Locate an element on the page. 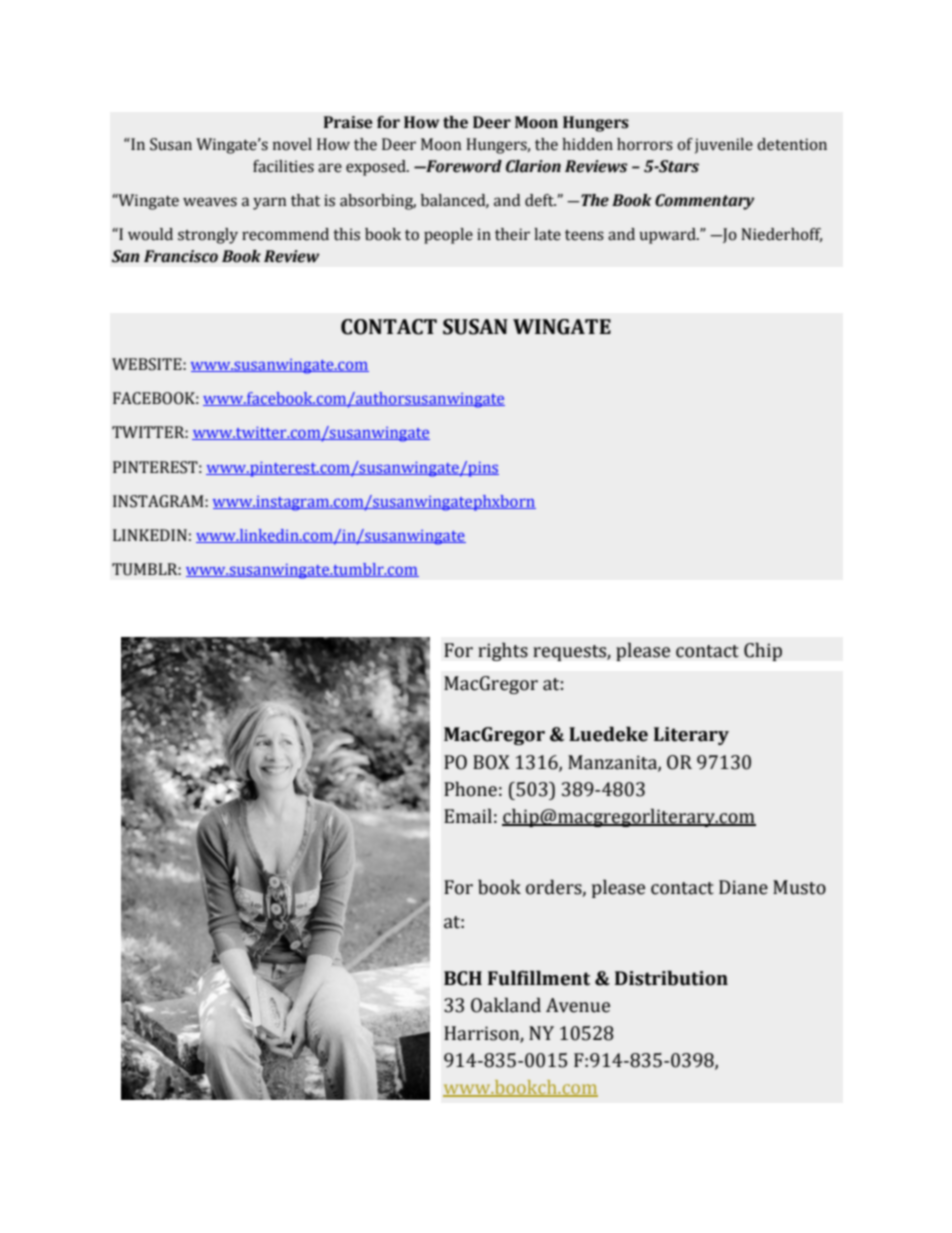  Phone is located at coordinates (470, 789).
